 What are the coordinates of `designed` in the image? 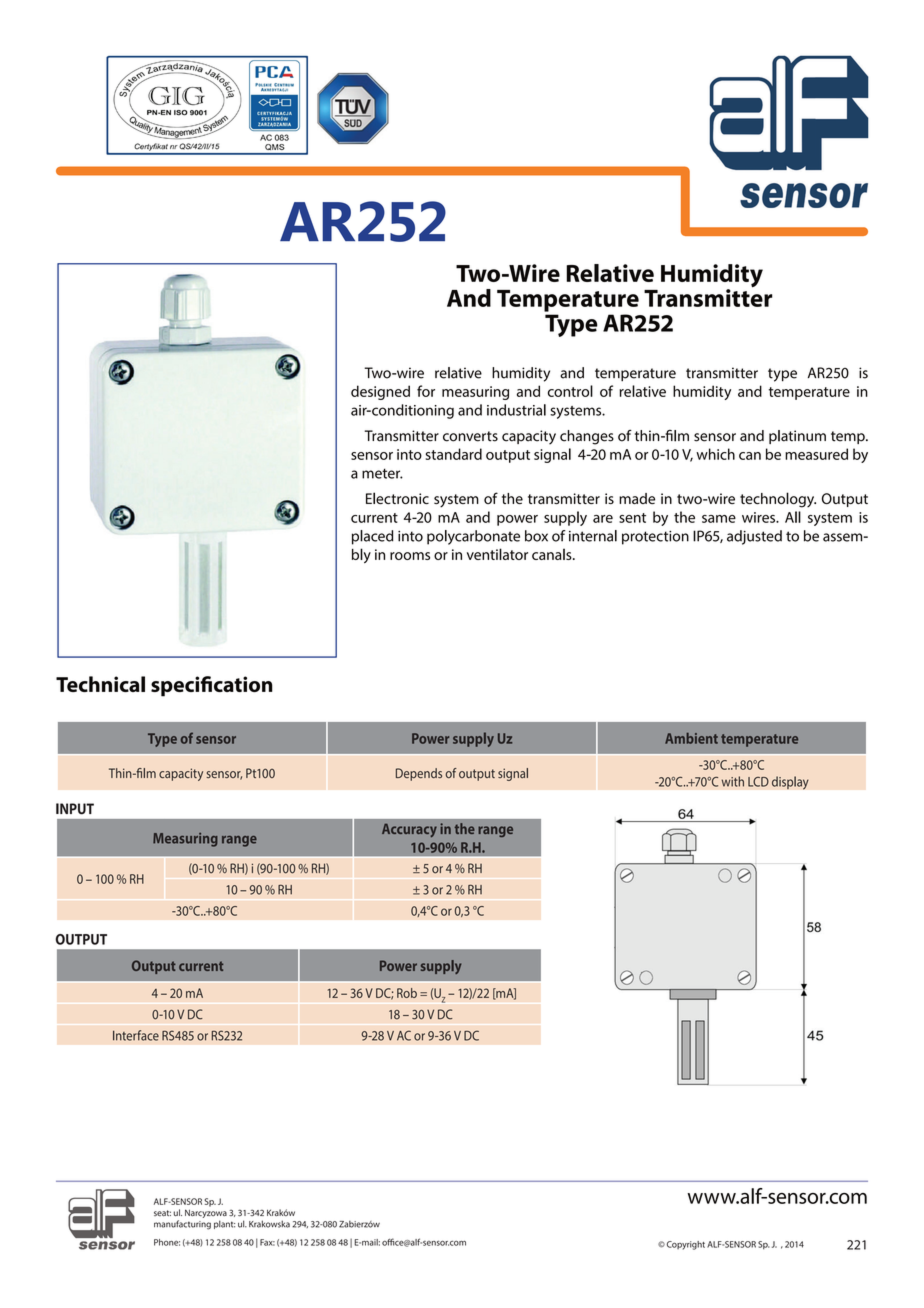 It's located at (380, 392).
